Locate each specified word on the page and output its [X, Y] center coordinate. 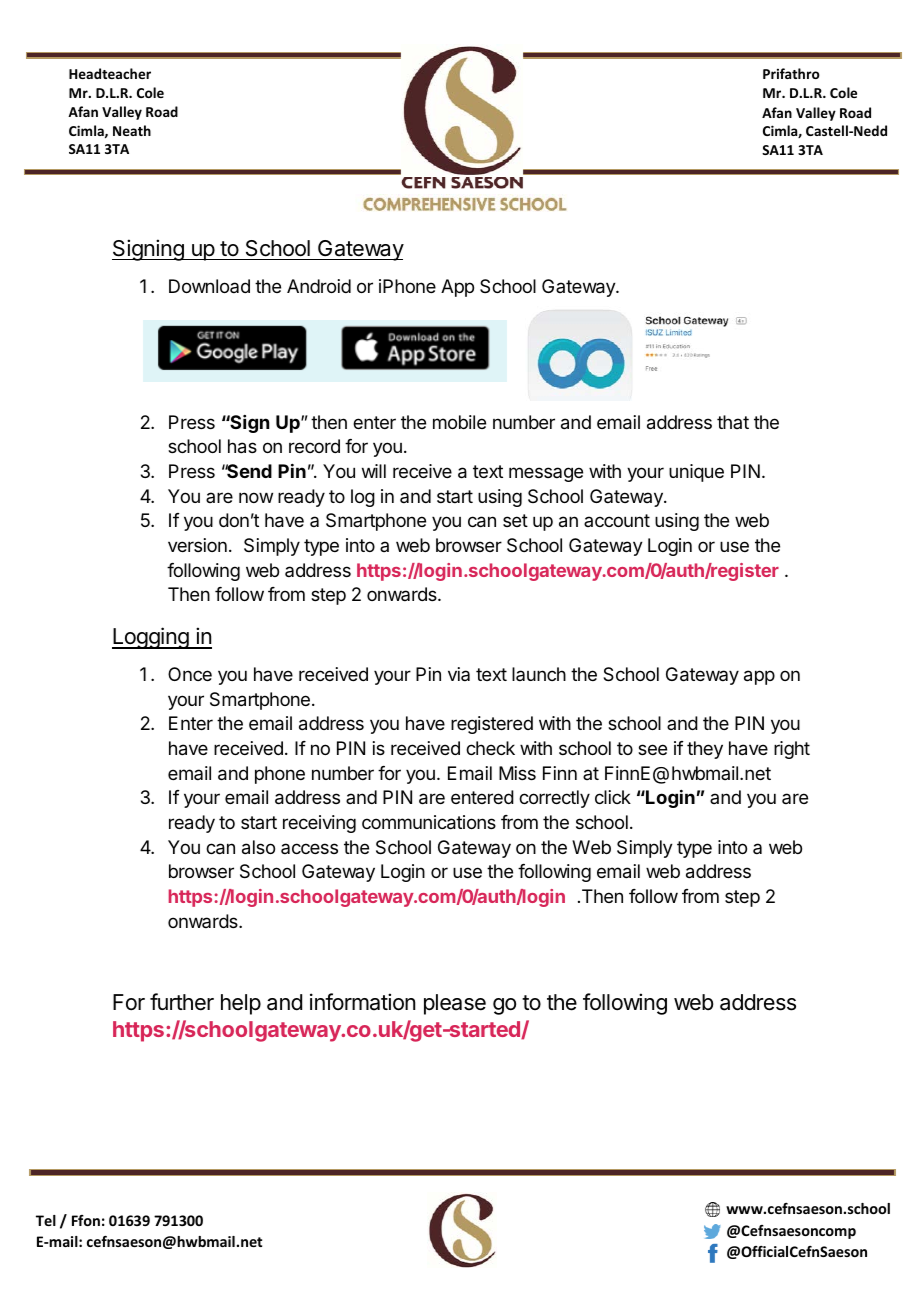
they [705, 750]
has [242, 446]
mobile [459, 422]
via [459, 674]
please [455, 1004]
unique [696, 473]
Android [319, 286]
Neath [132, 130]
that [733, 422]
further [182, 1002]
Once [190, 674]
